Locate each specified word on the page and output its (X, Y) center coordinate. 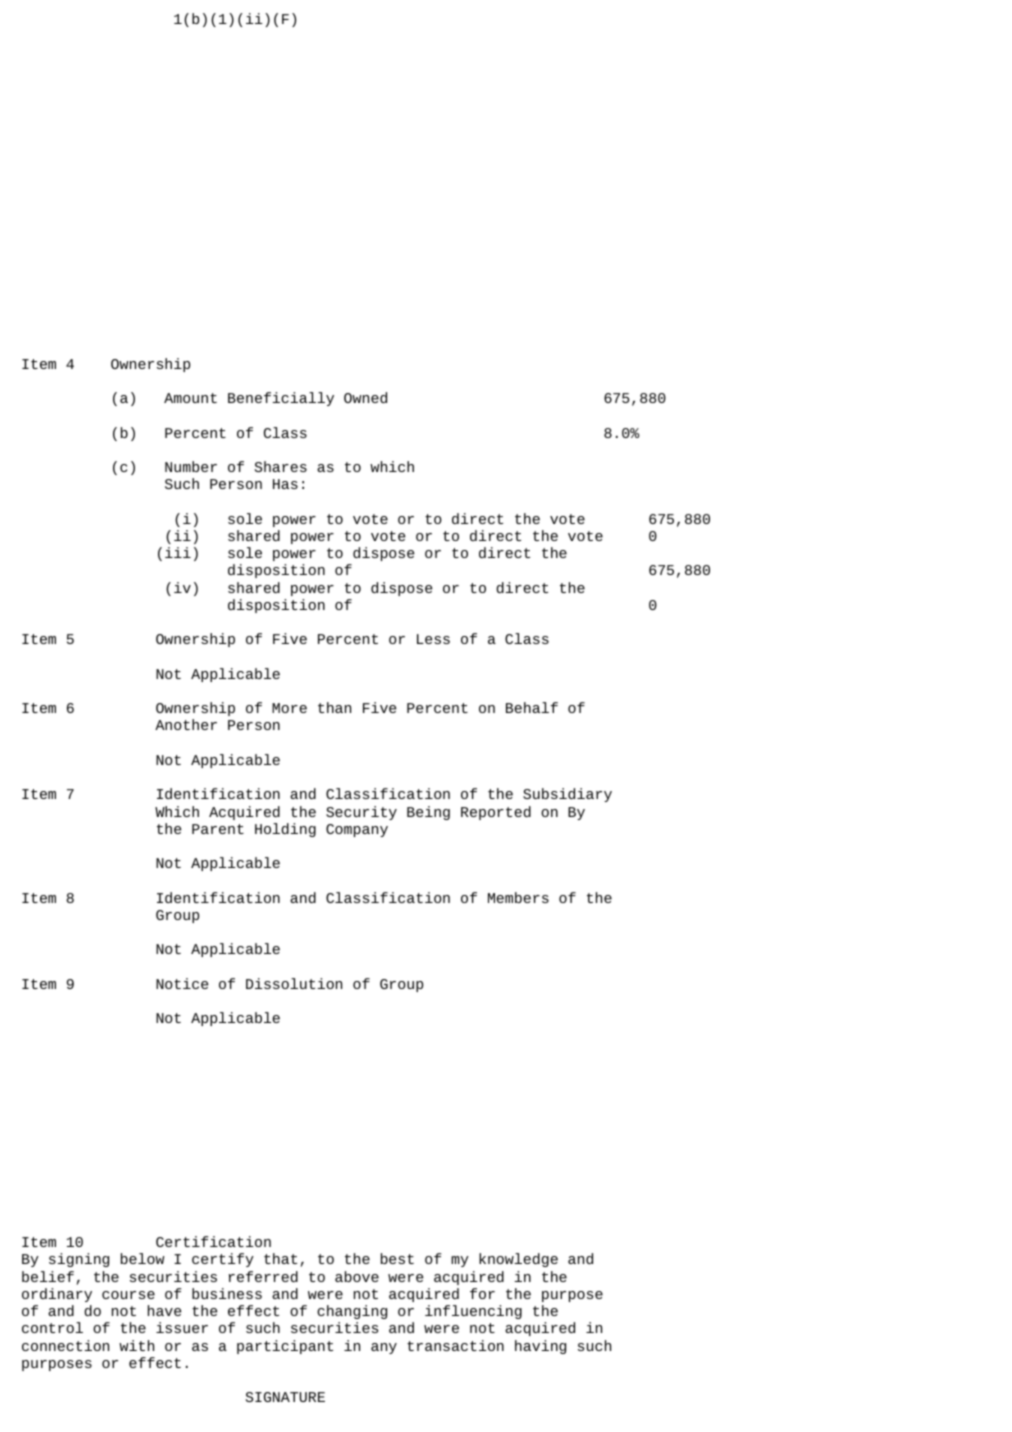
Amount (190, 398)
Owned (365, 397)
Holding (285, 830)
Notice (182, 983)
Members (518, 897)
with (136, 1345)
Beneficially (281, 399)
